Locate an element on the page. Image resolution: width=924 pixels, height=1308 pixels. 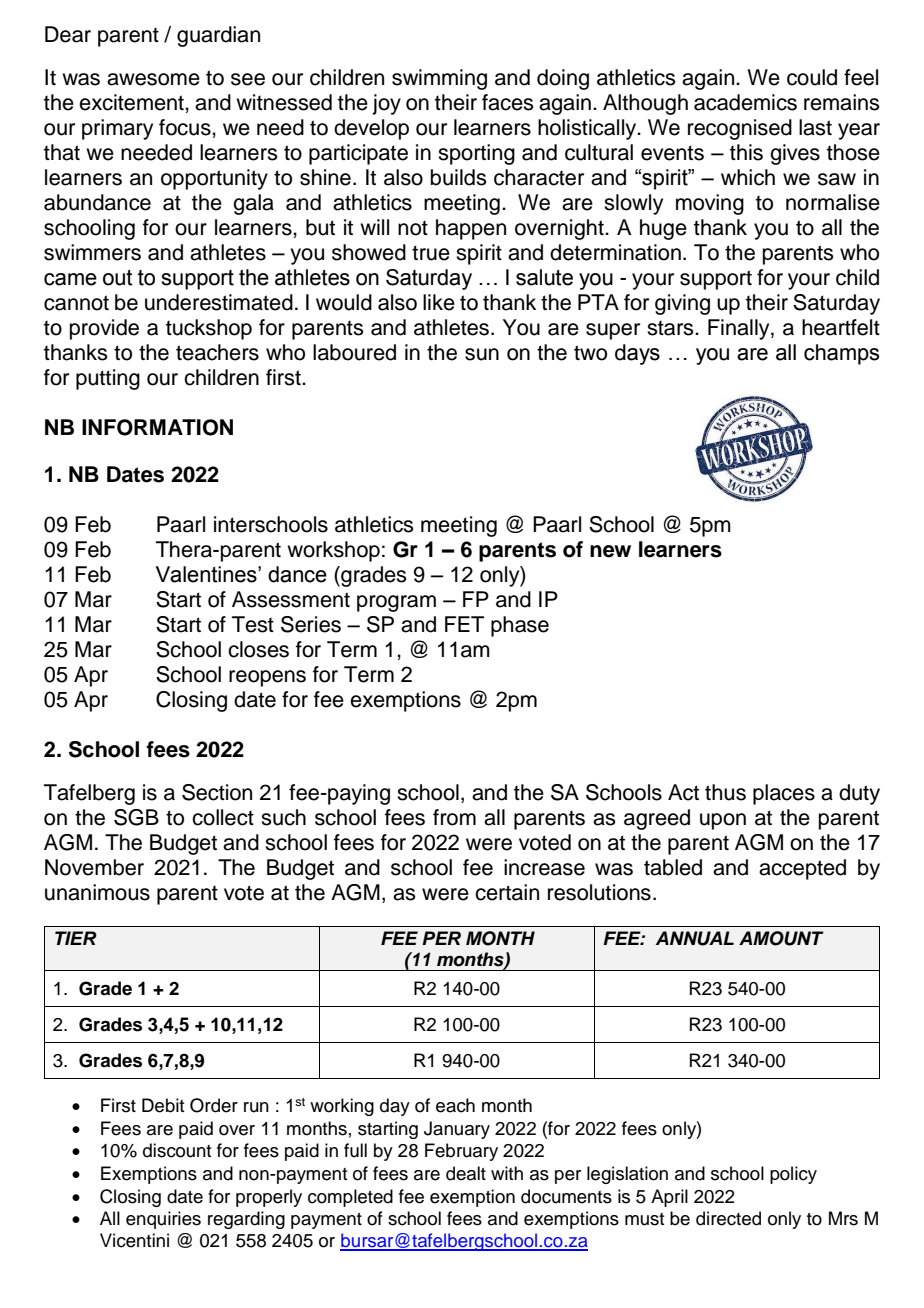
dealt is located at coordinates (466, 1173).
